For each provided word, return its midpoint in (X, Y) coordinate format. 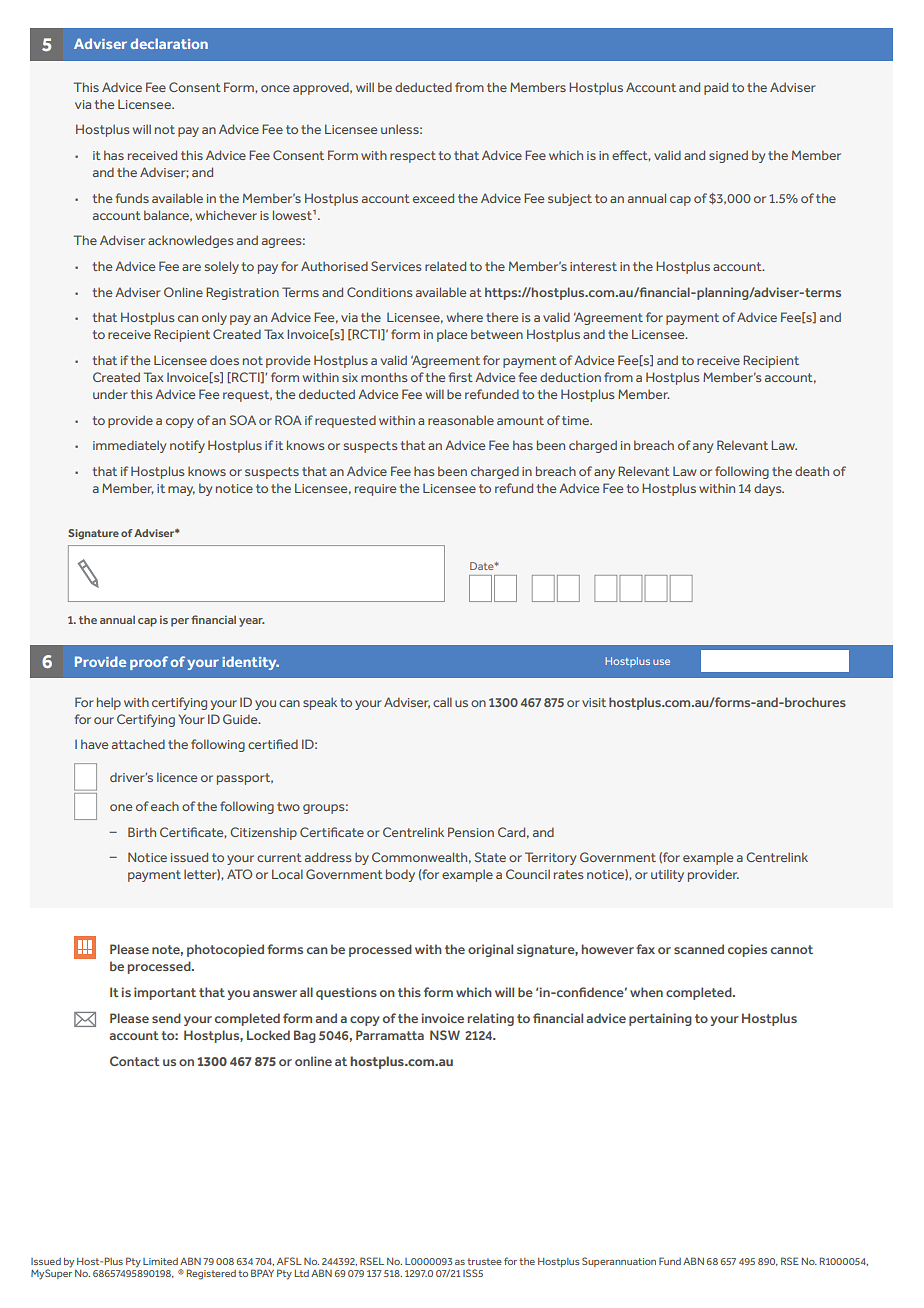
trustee (484, 1261)
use (661, 662)
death (812, 471)
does (224, 360)
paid (716, 88)
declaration (169, 43)
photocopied (225, 950)
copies (747, 950)
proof (149, 663)
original (490, 950)
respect (413, 157)
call (442, 702)
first (461, 377)
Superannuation (619, 1262)
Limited (160, 1261)
